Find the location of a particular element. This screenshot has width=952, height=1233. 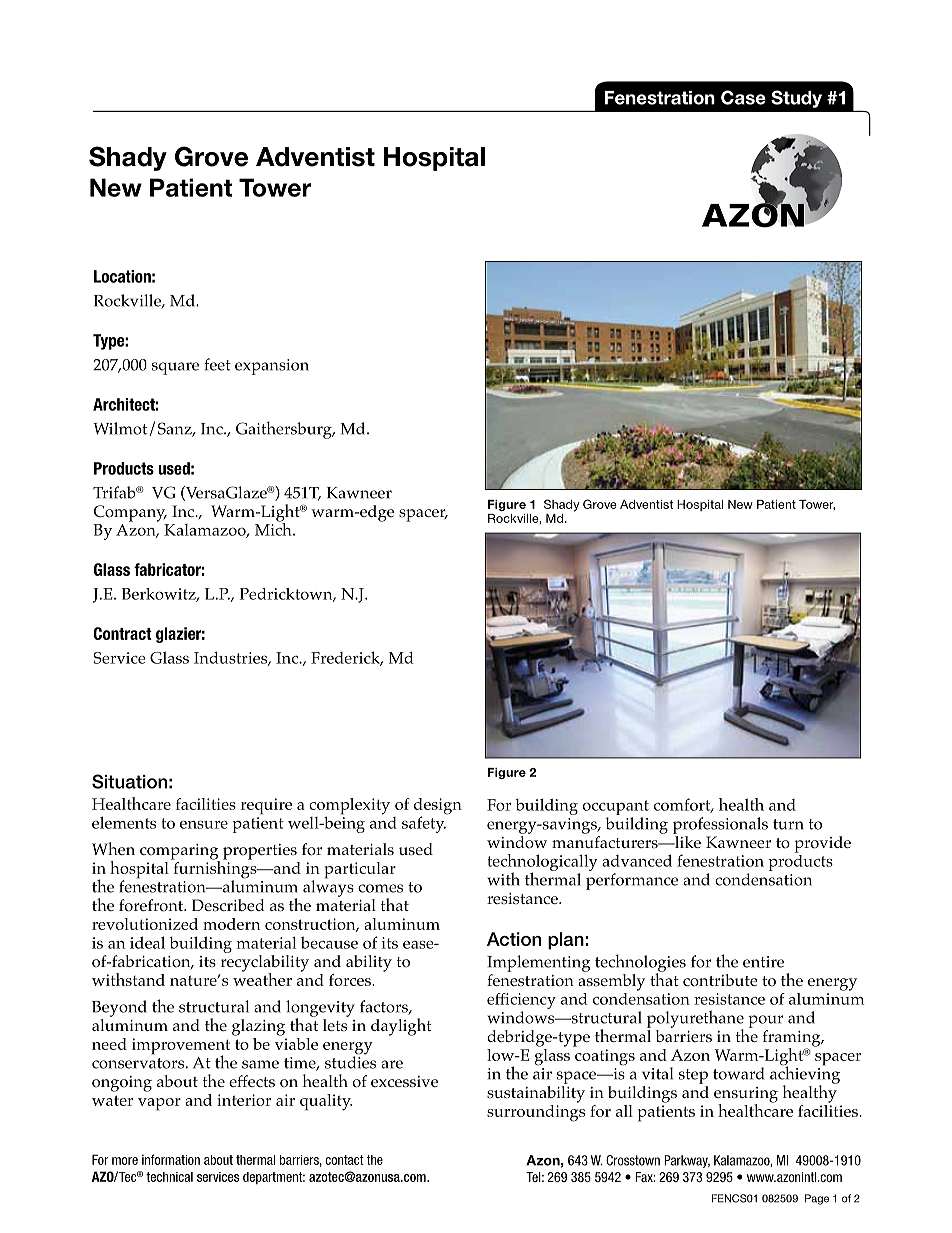

professionals is located at coordinates (720, 825).
